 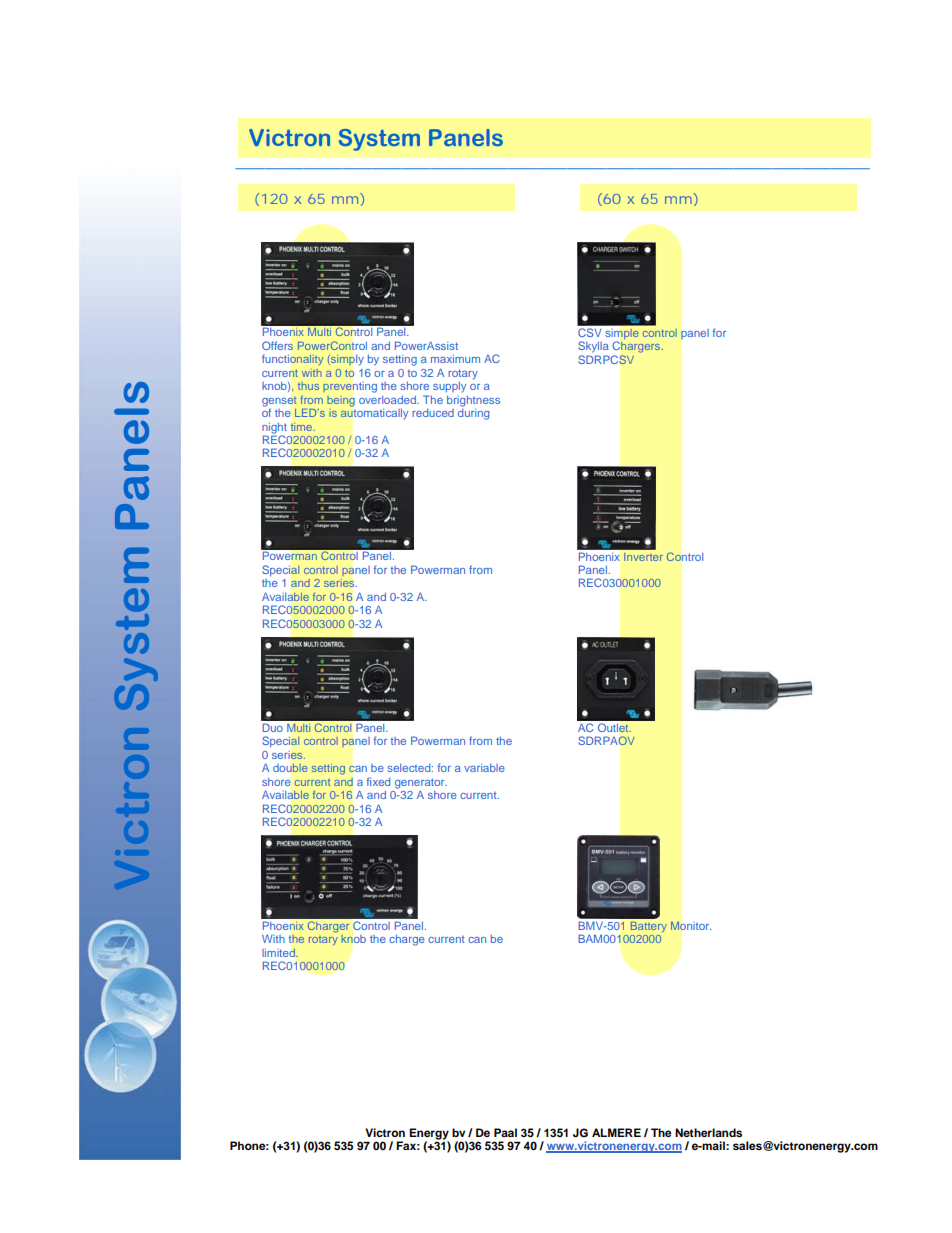 What do you see at coordinates (421, 784) in the screenshot?
I see `generator` at bounding box center [421, 784].
